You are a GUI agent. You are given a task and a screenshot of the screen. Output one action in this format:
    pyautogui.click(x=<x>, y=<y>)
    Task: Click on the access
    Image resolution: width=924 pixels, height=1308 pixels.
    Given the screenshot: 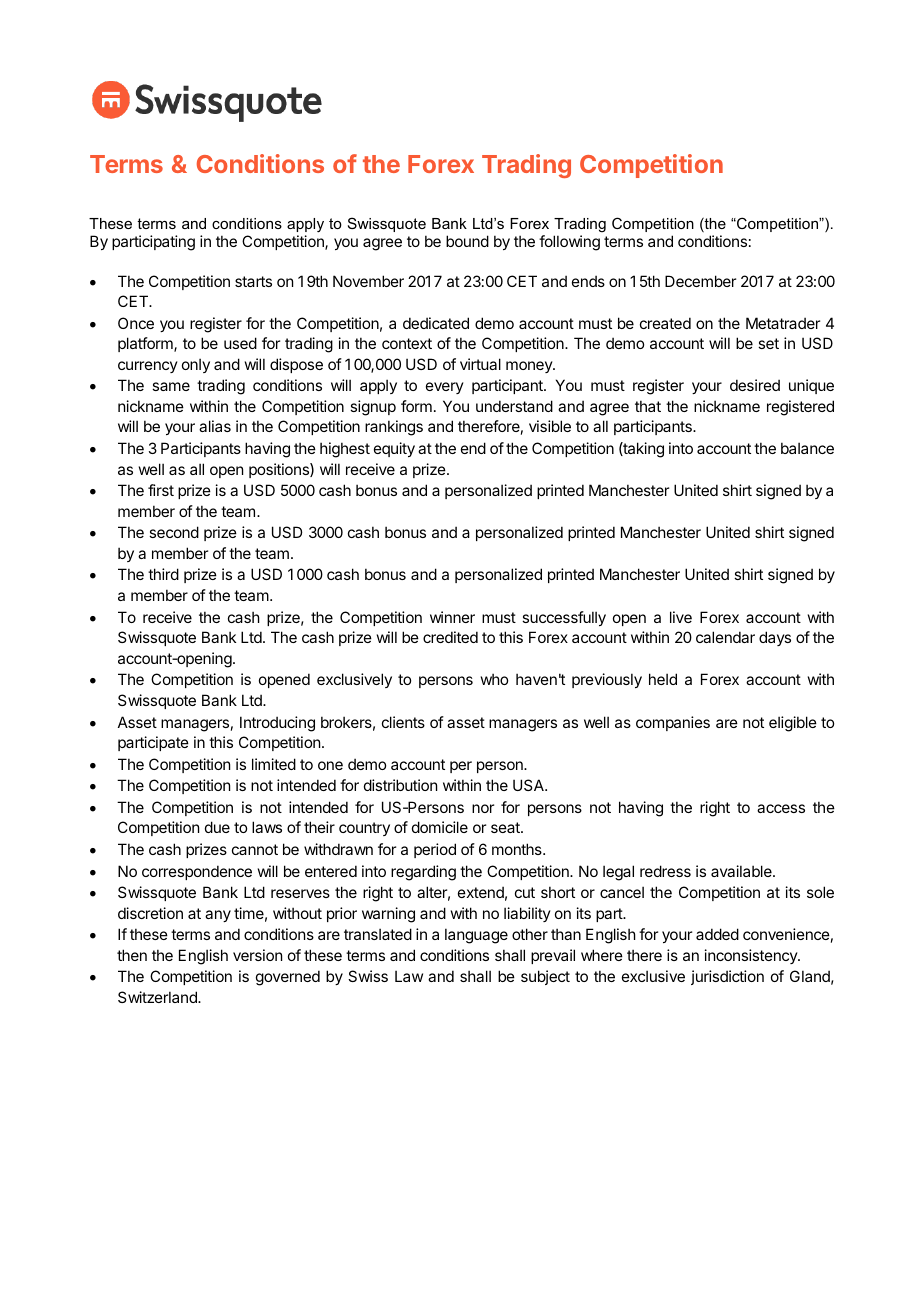 What is the action you would take?
    pyautogui.click(x=781, y=808)
